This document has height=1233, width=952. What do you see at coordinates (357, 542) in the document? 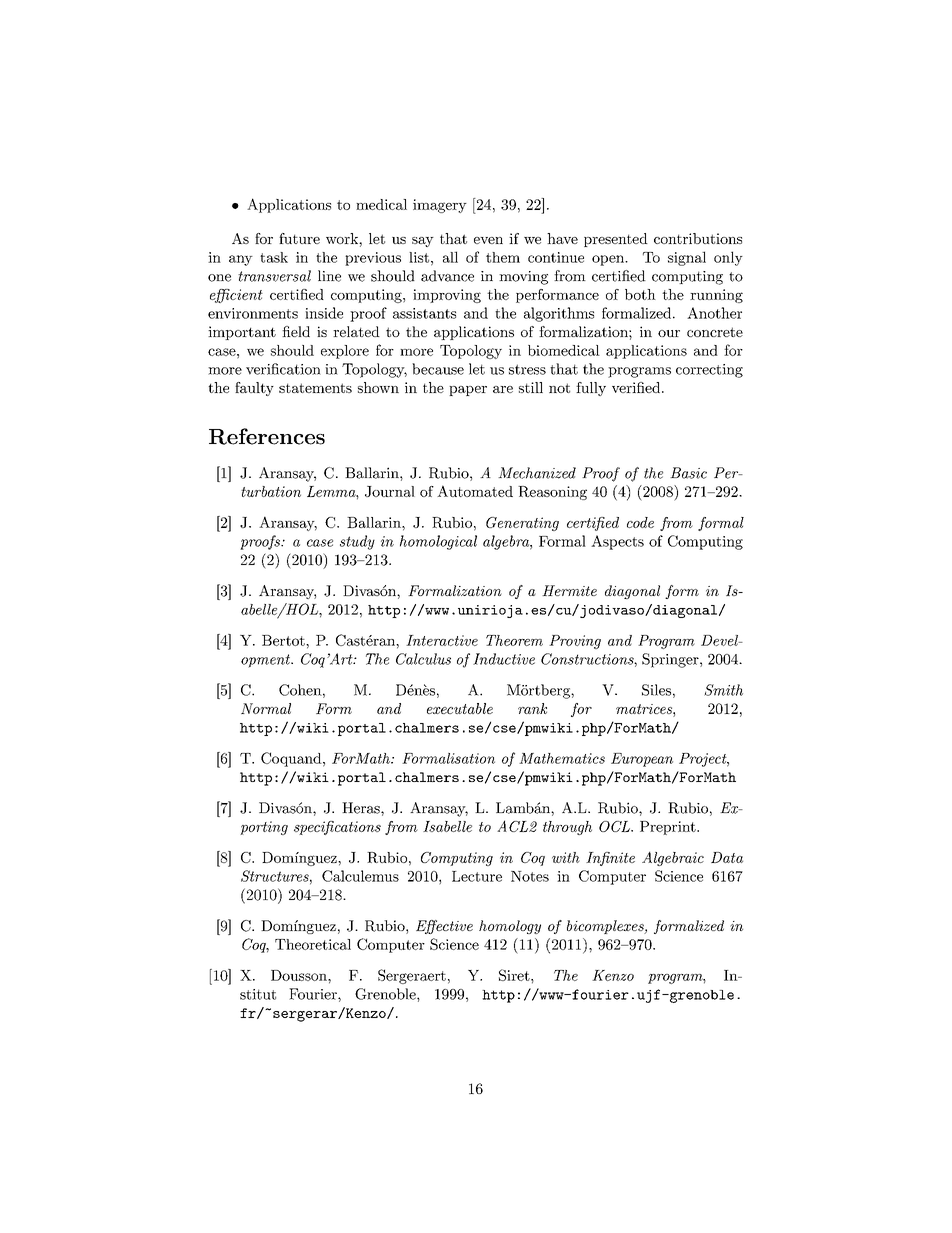
I see `study` at bounding box center [357, 542].
